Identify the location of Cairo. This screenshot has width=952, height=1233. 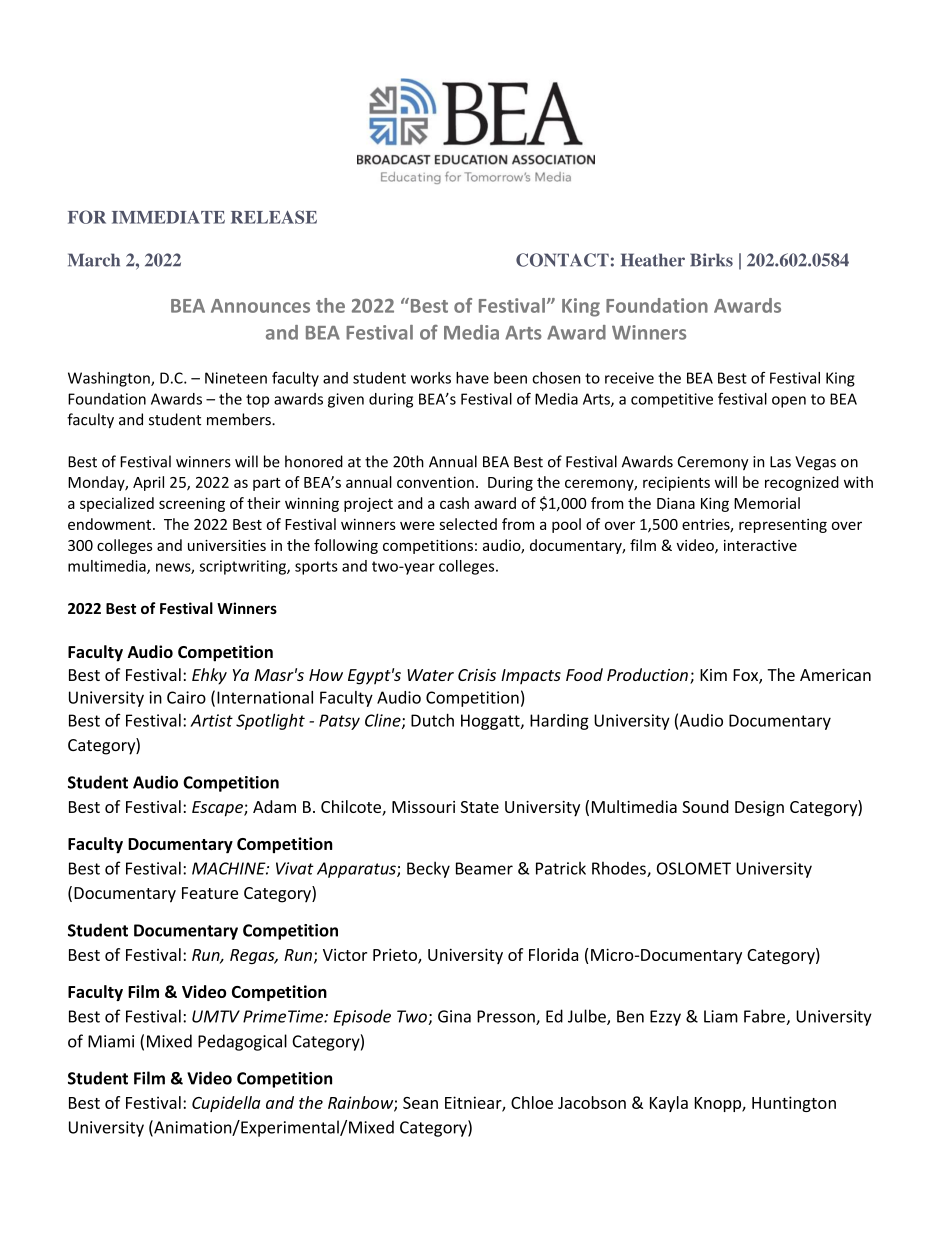
(186, 697).
